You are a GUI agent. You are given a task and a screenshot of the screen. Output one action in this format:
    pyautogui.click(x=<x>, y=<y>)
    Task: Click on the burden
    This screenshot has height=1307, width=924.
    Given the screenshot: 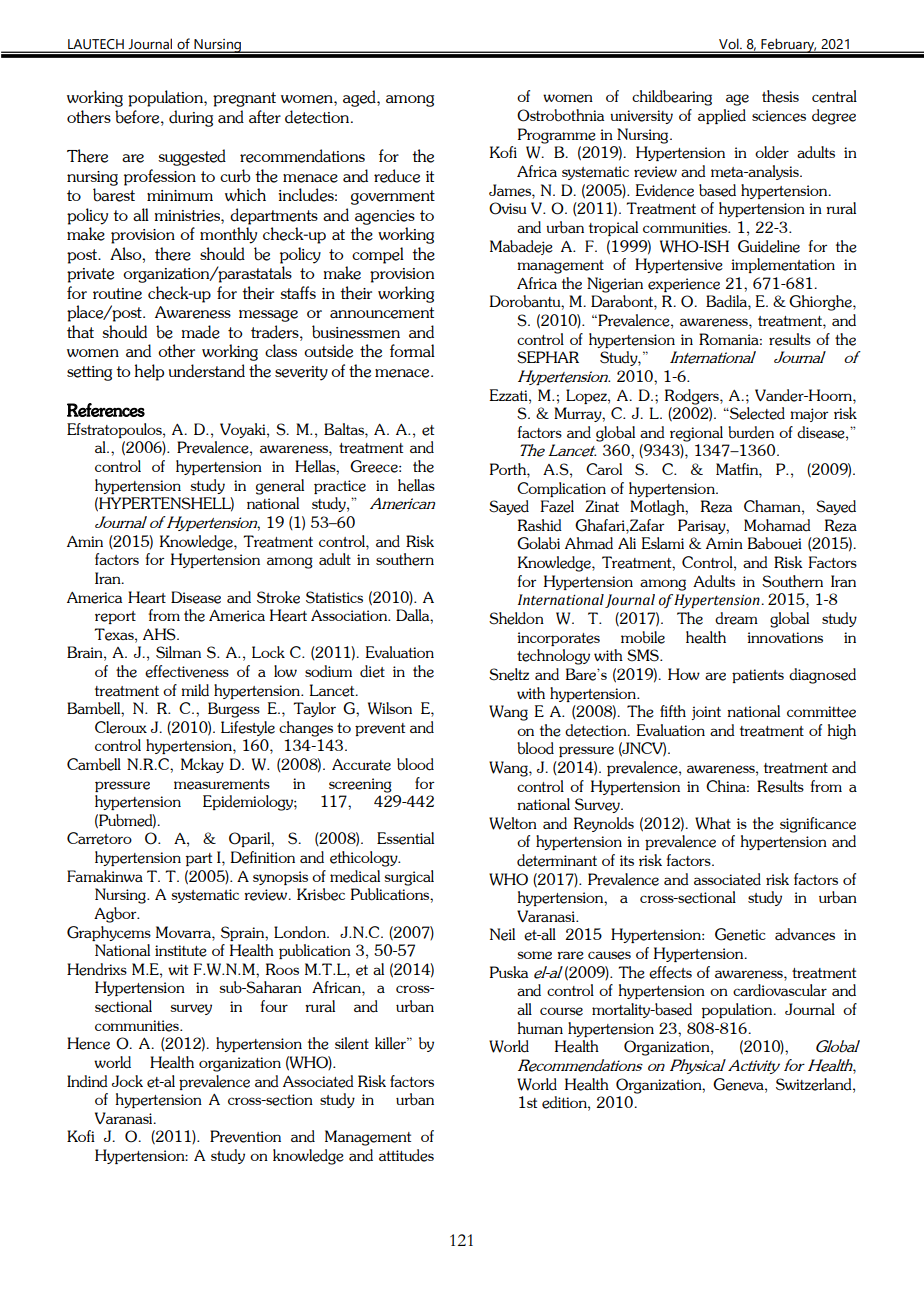 What is the action you would take?
    pyautogui.click(x=751, y=432)
